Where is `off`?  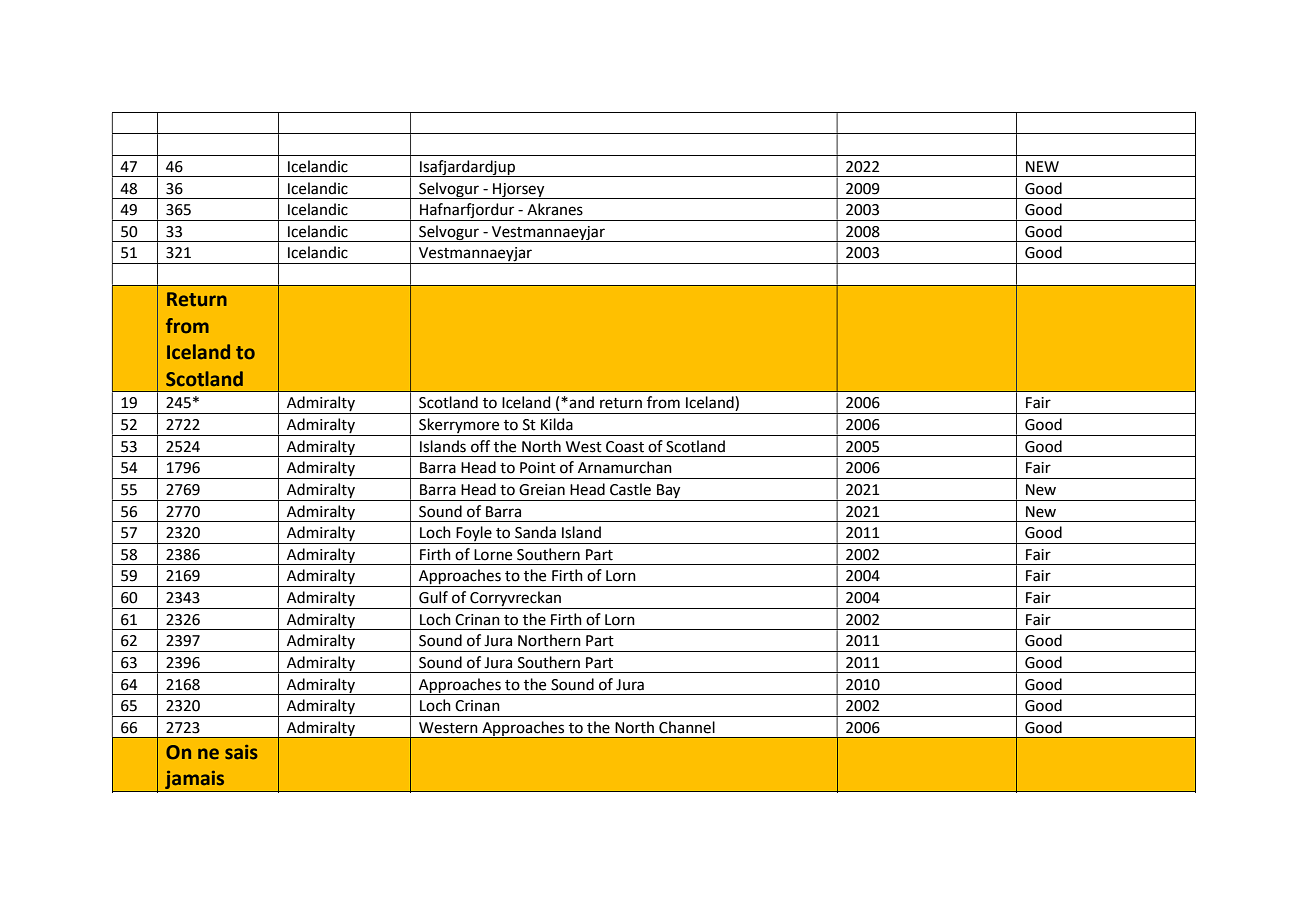
off is located at coordinates (480, 446).
